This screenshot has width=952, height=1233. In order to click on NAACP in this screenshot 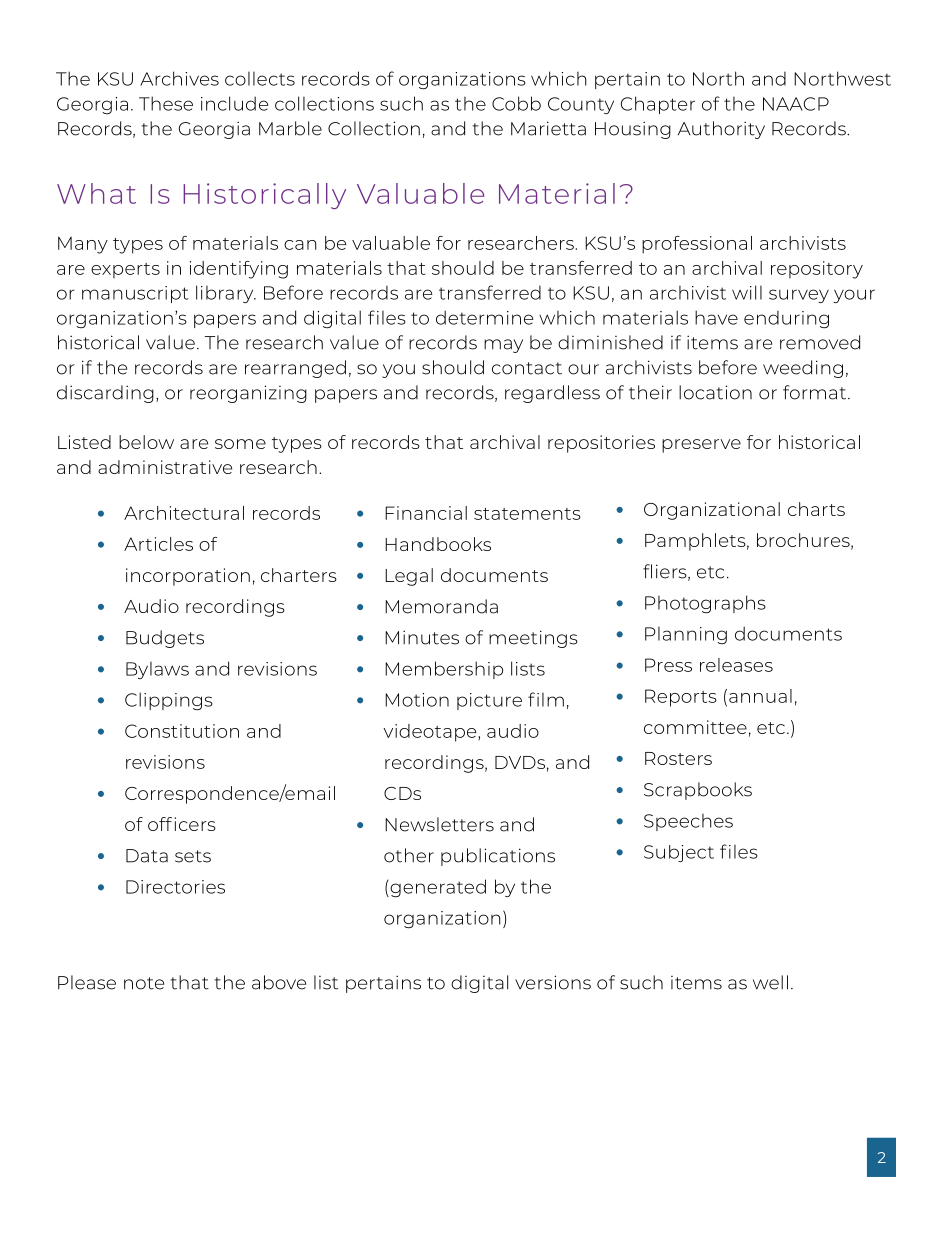, I will do `click(796, 104)`.
